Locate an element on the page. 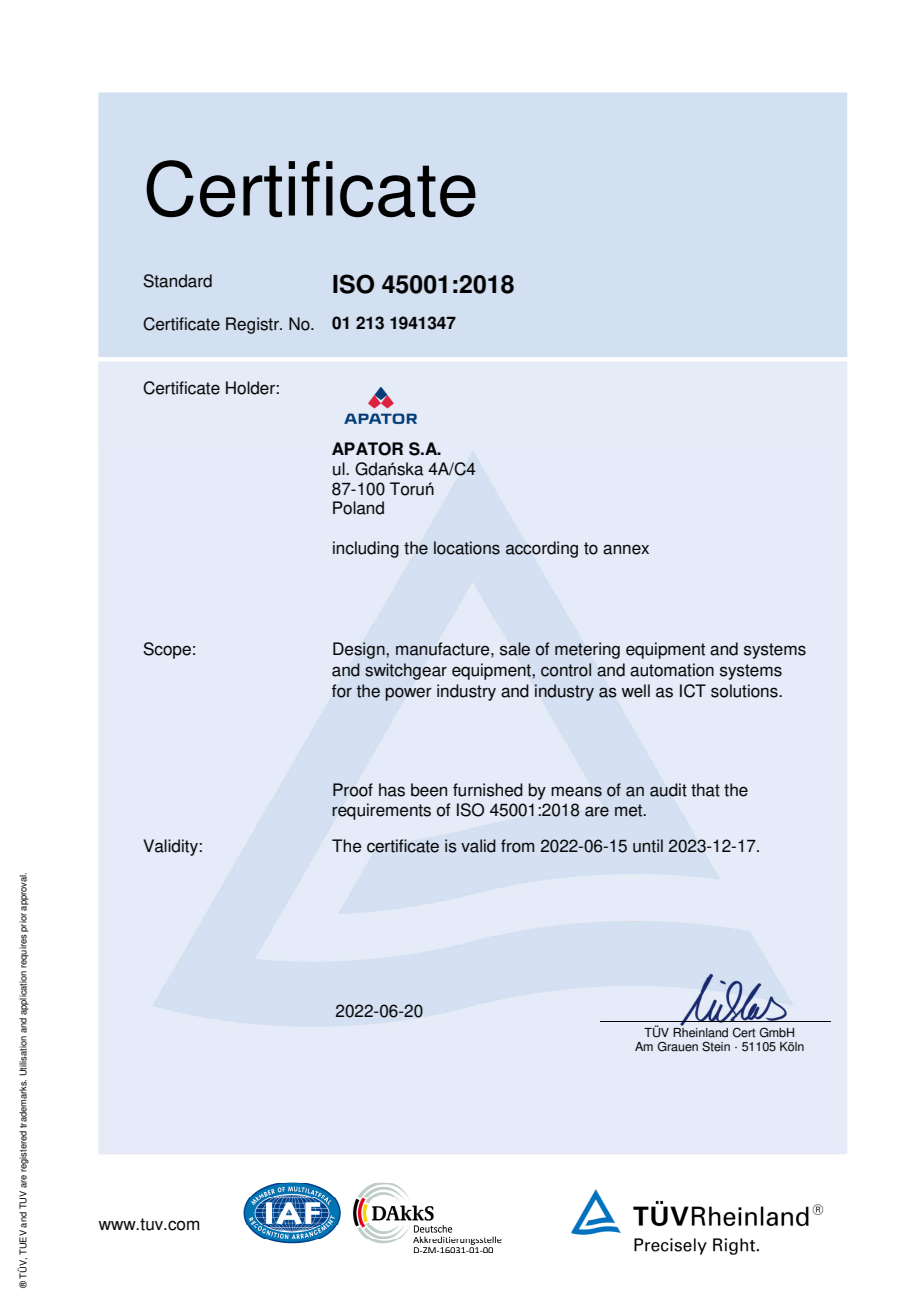 The height and width of the document is (1308, 924). Proof is located at coordinates (353, 790).
